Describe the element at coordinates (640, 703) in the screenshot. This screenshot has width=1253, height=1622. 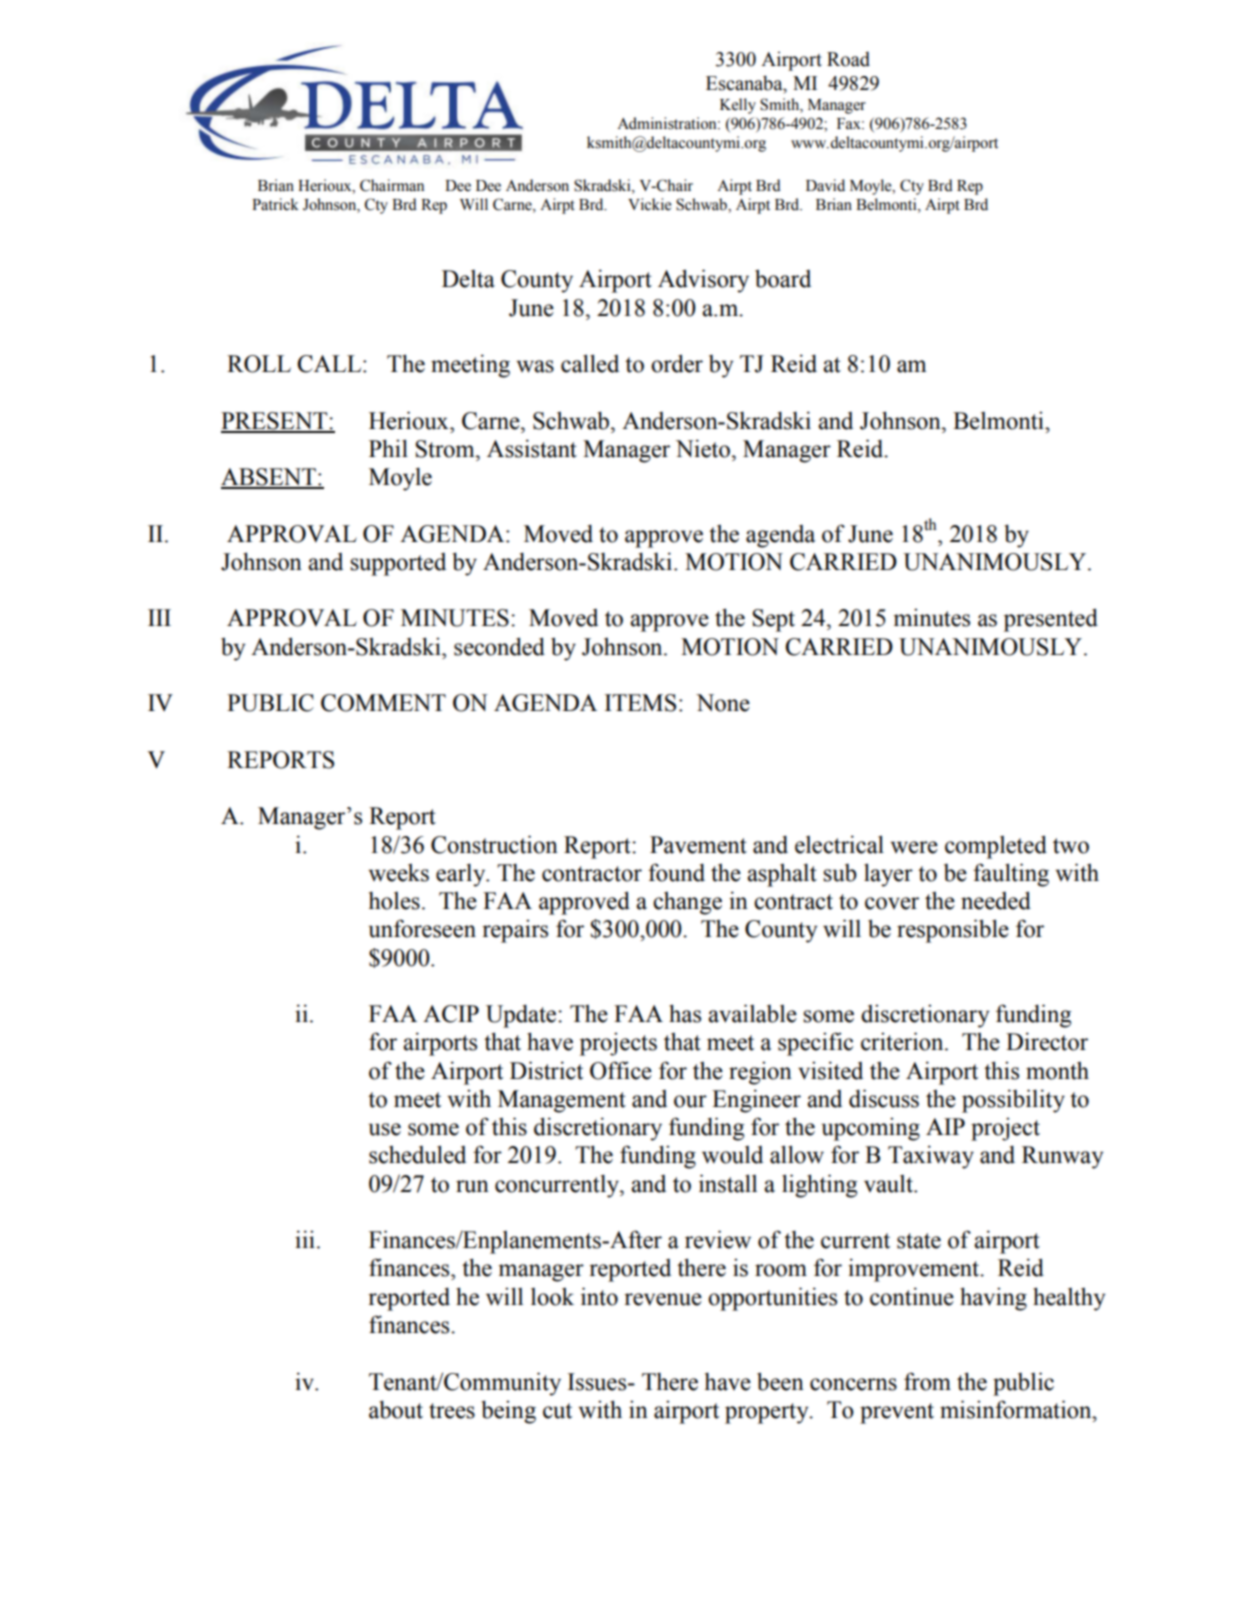
I see `ITEMS` at that location.
